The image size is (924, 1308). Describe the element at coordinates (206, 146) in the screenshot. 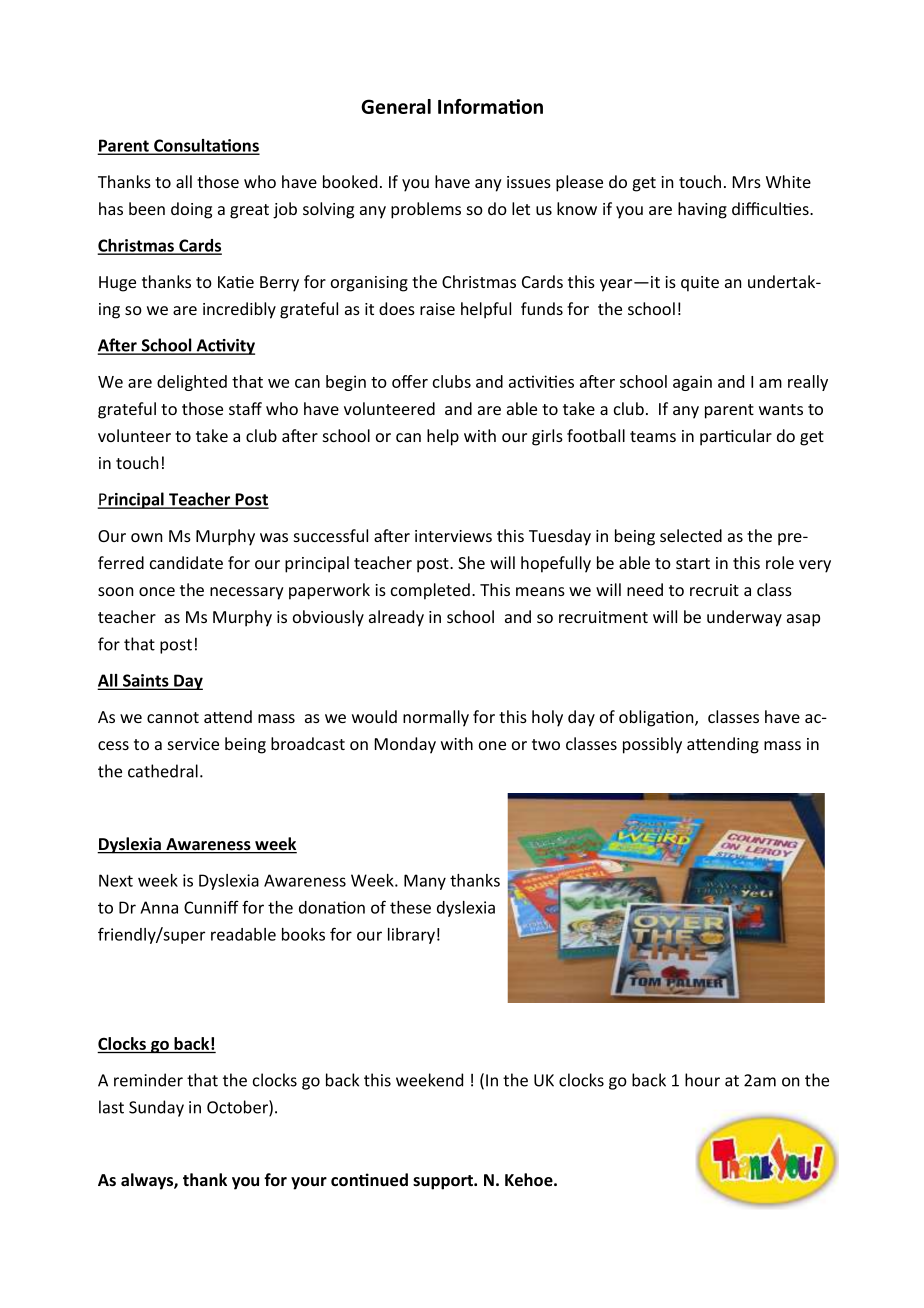

I see `Consultations` at that location.
